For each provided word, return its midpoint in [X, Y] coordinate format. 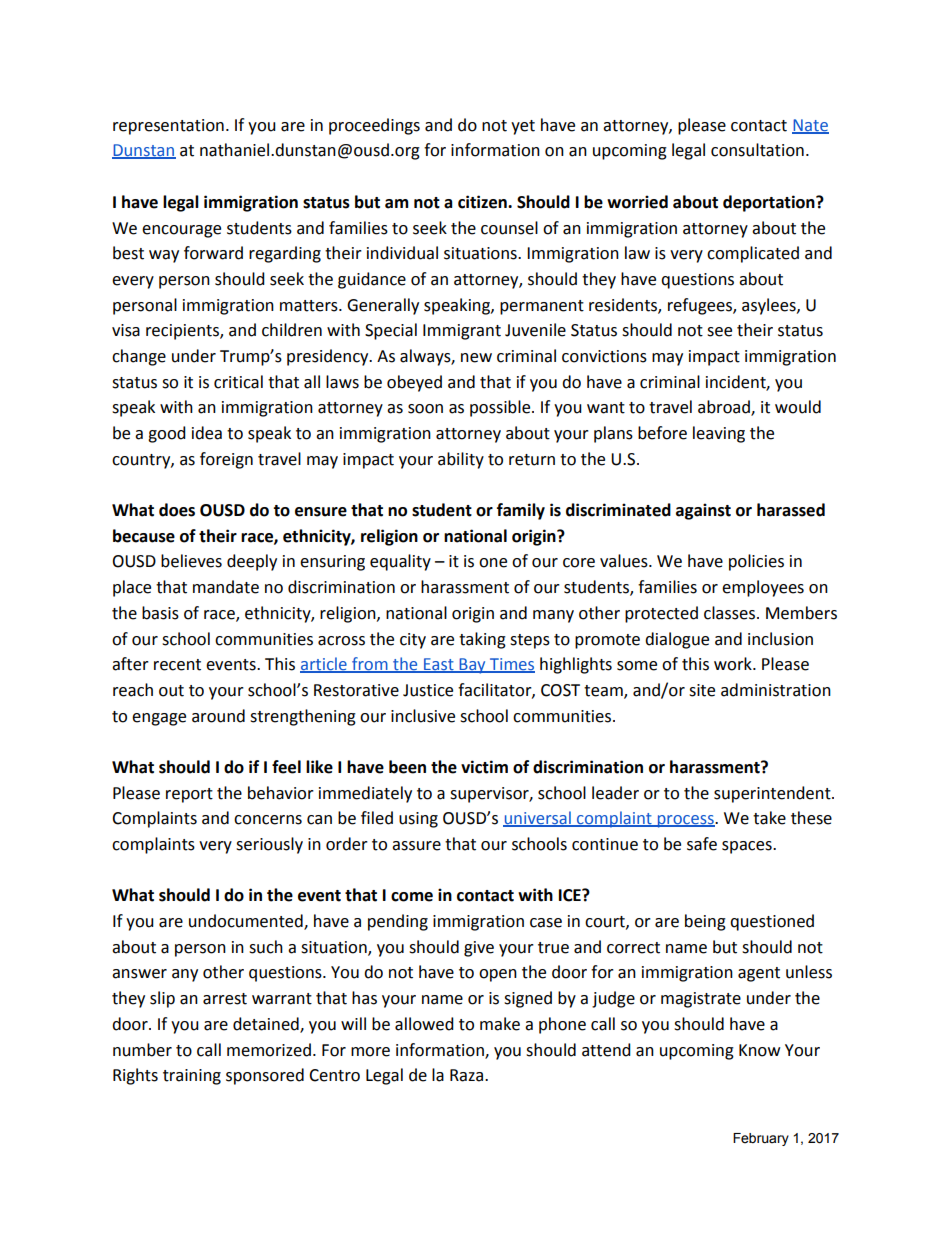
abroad [725, 408]
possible [501, 408]
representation [168, 127]
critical [238, 382]
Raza [468, 1075]
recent [177, 665]
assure [416, 846]
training [192, 1077]
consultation [757, 150]
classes [729, 613]
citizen [483, 202]
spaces [748, 847]
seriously [269, 845]
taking [482, 640]
